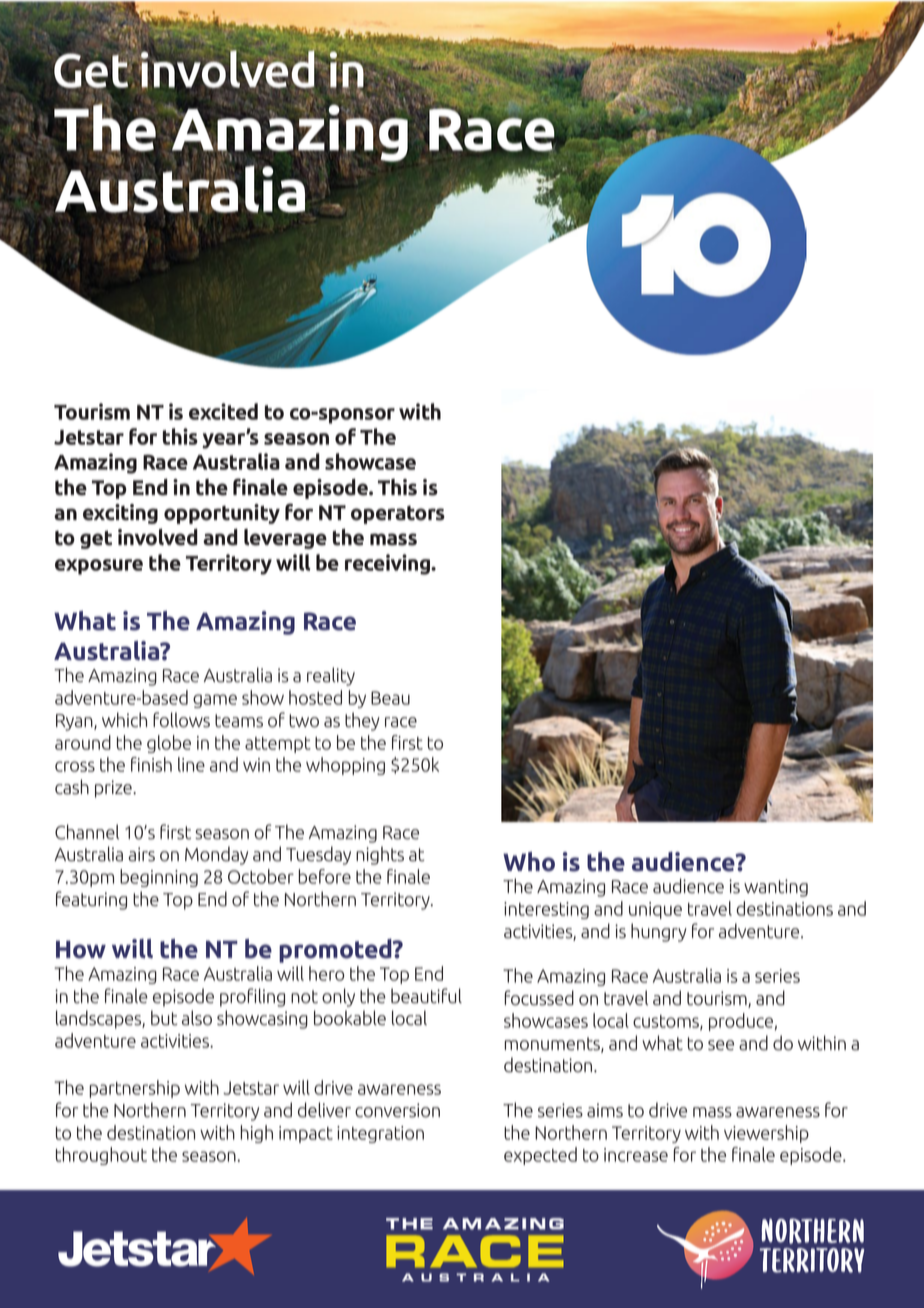 Image resolution: width=924 pixels, height=1308 pixels. What do you see at coordinates (223, 411) in the page?
I see `excited` at bounding box center [223, 411].
